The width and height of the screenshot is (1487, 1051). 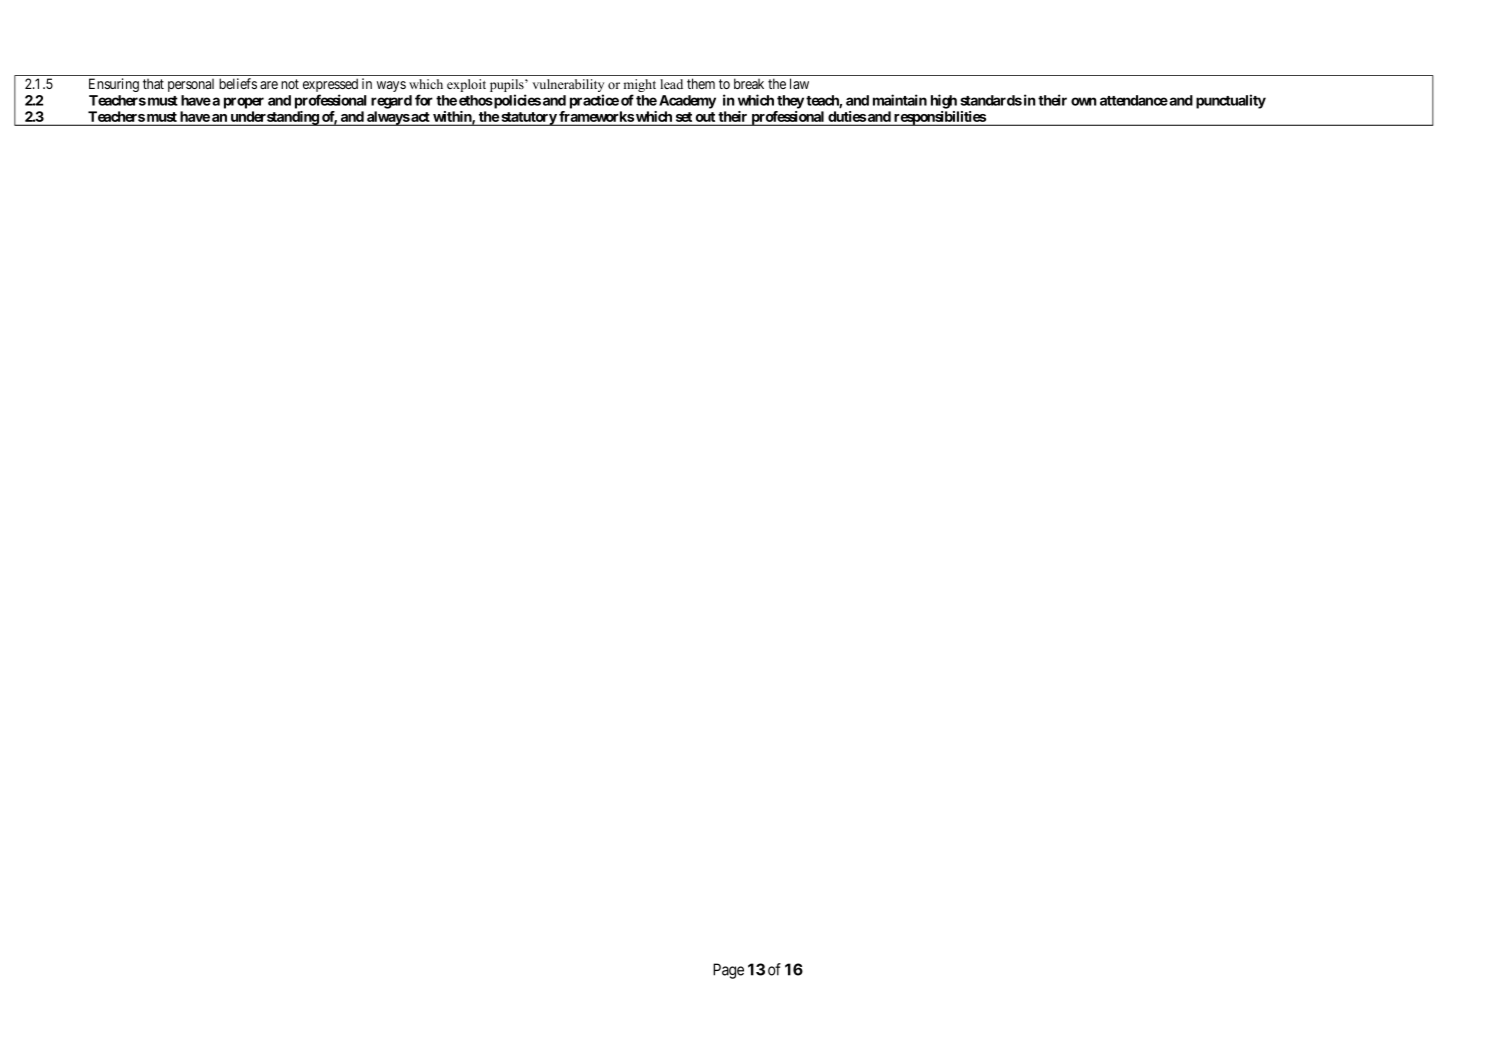 I want to click on high, so click(x=944, y=101).
